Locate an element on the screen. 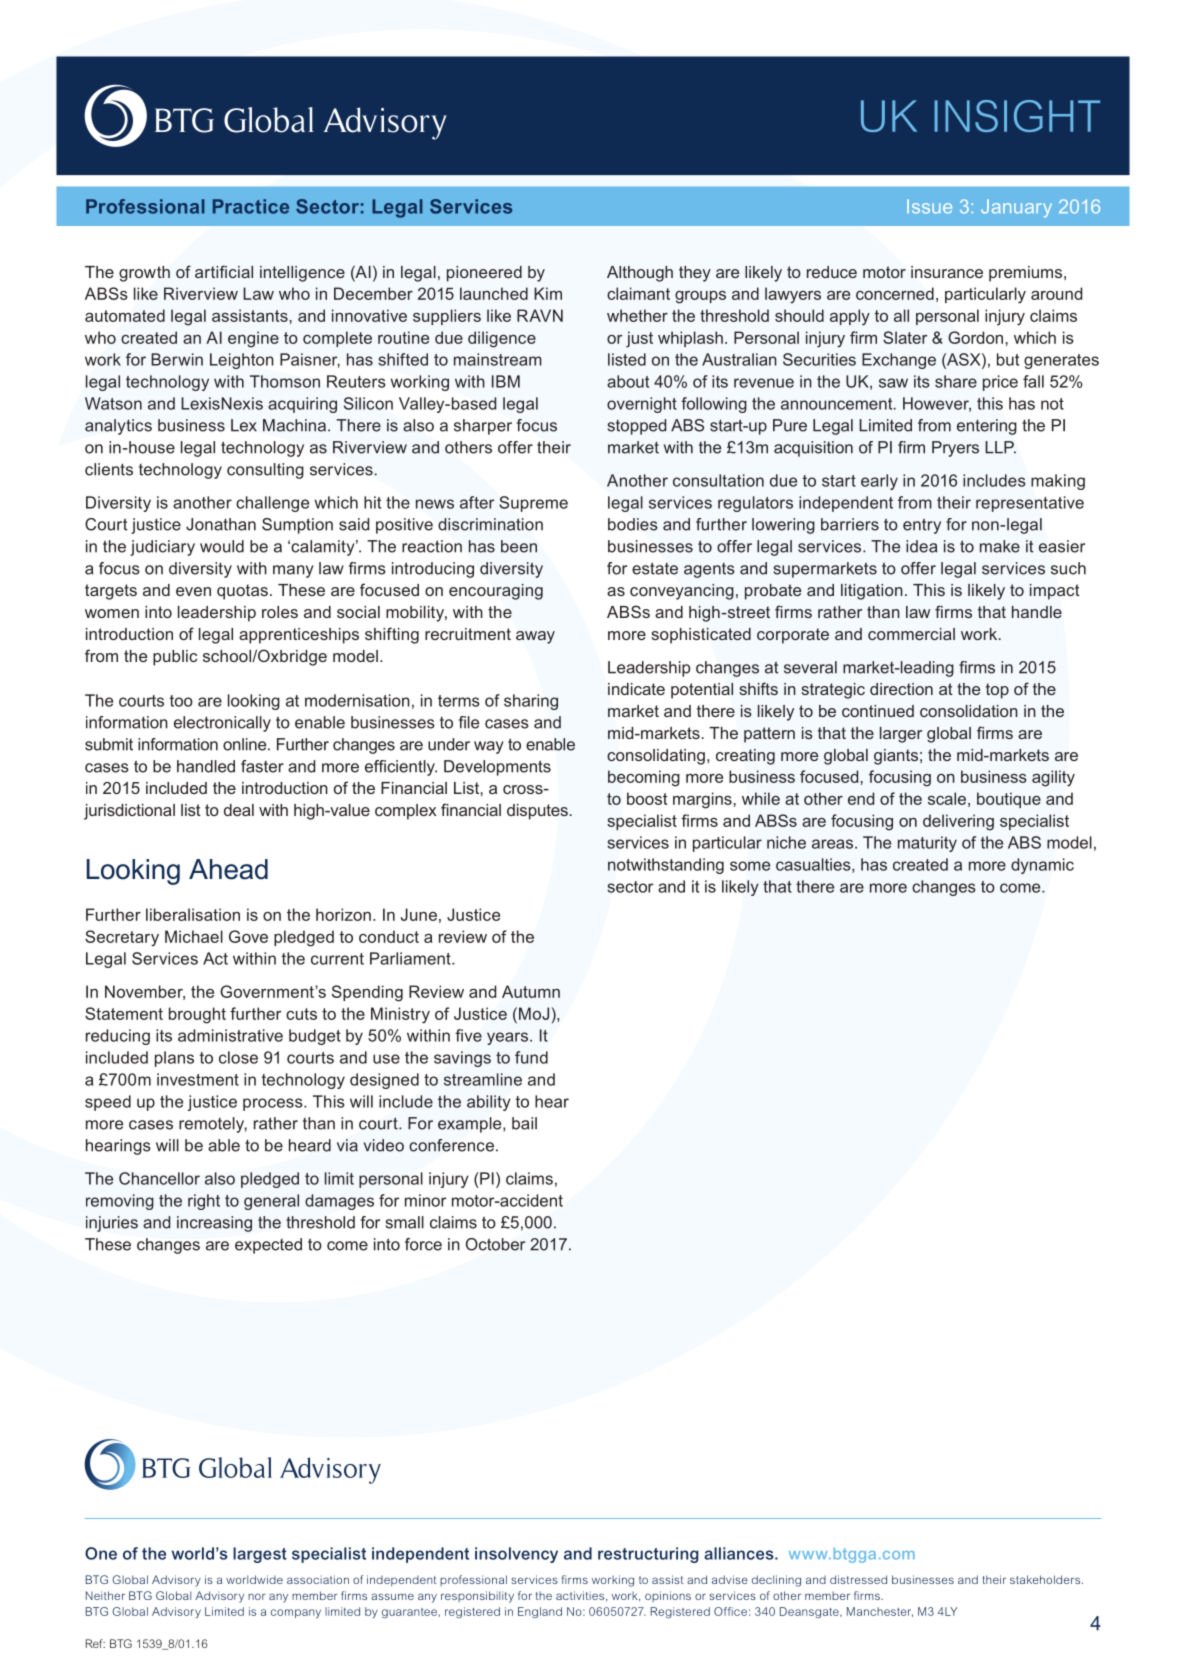 The width and height of the screenshot is (1186, 1678). Manchester is located at coordinates (880, 1612).
